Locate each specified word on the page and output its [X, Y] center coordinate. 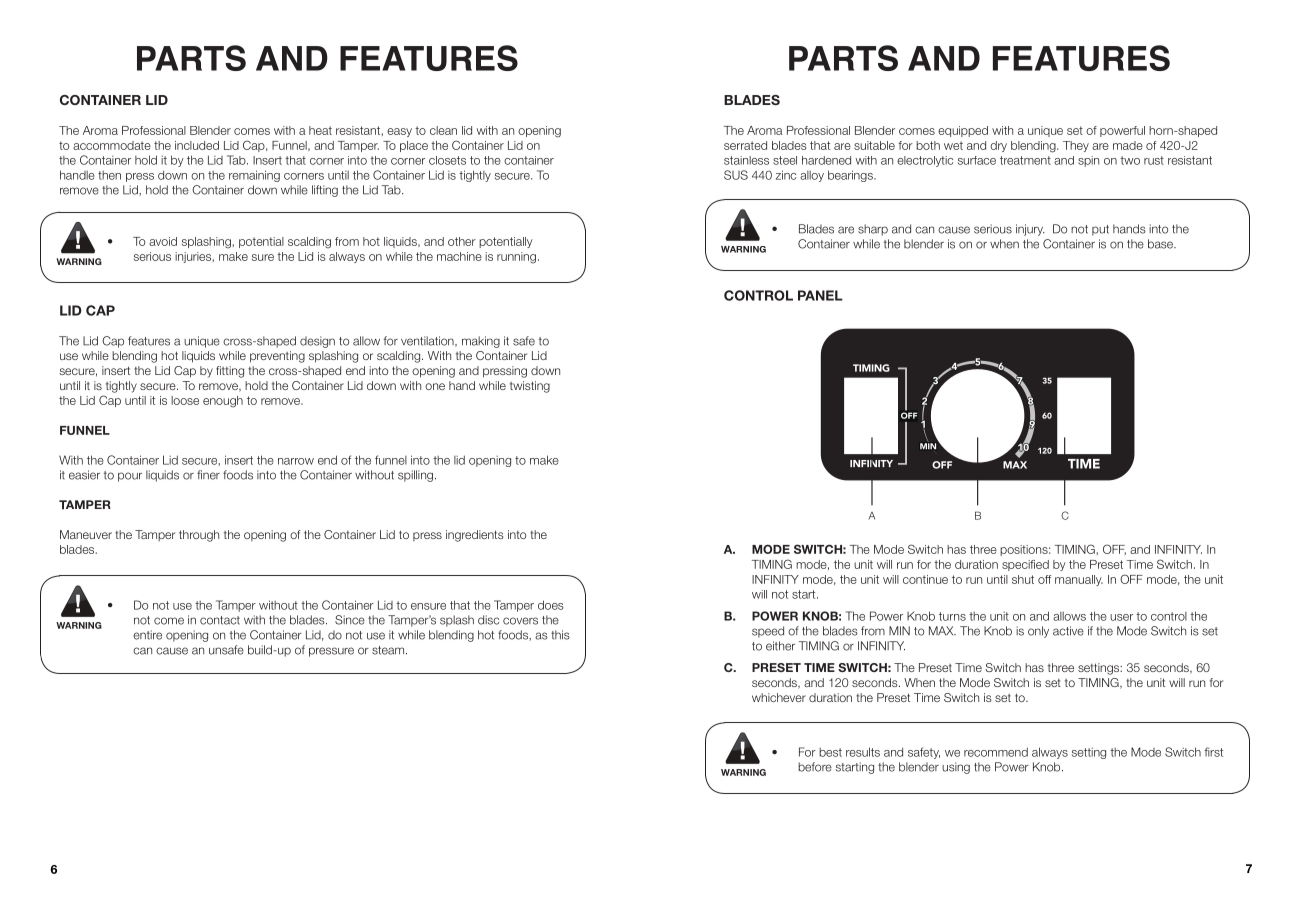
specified [1025, 565]
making [481, 342]
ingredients [475, 536]
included [197, 145]
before [815, 767]
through [199, 536]
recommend [996, 752]
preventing [277, 357]
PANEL [820, 295]
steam [389, 650]
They [1076, 146]
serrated [745, 145]
